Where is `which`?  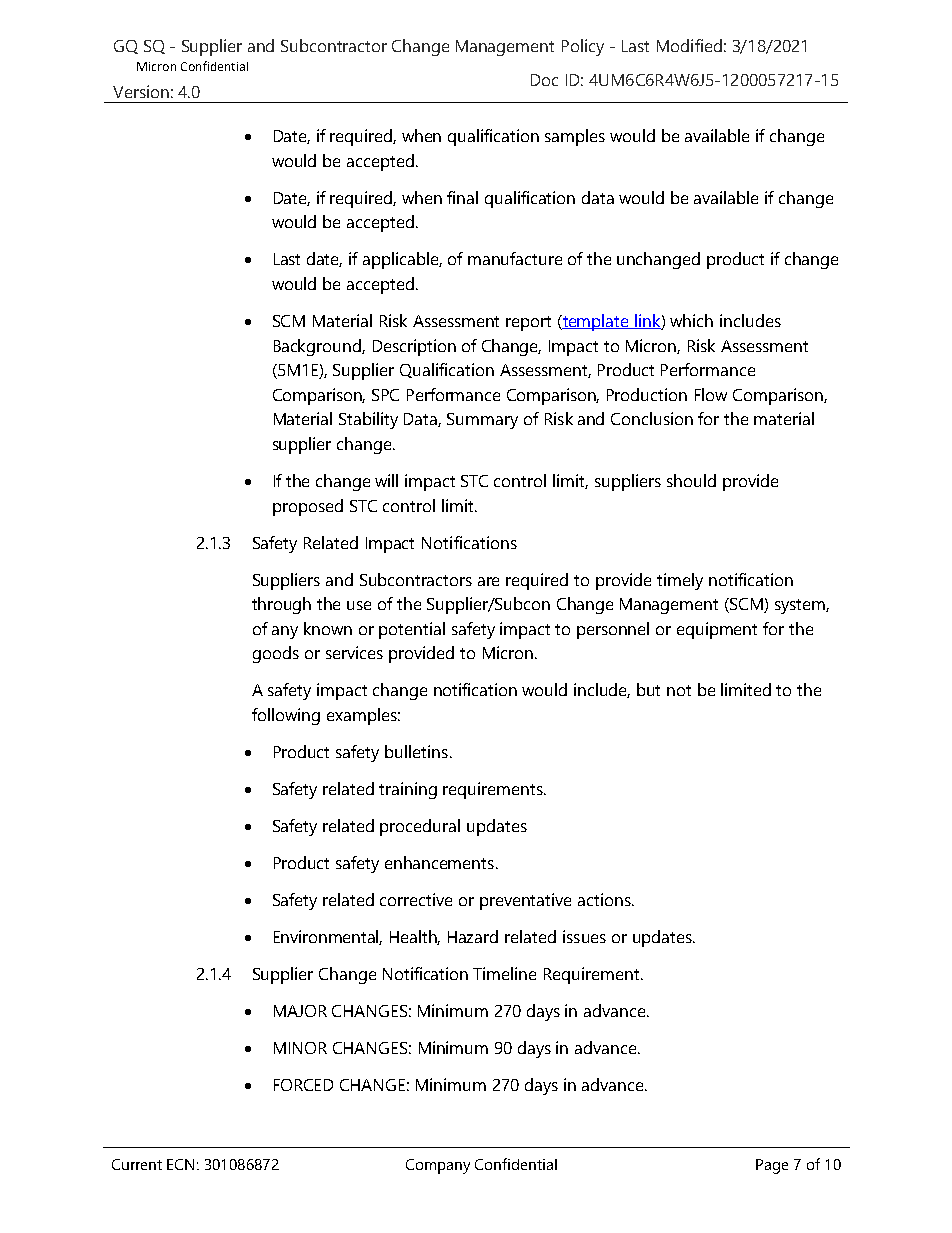 which is located at coordinates (691, 320).
